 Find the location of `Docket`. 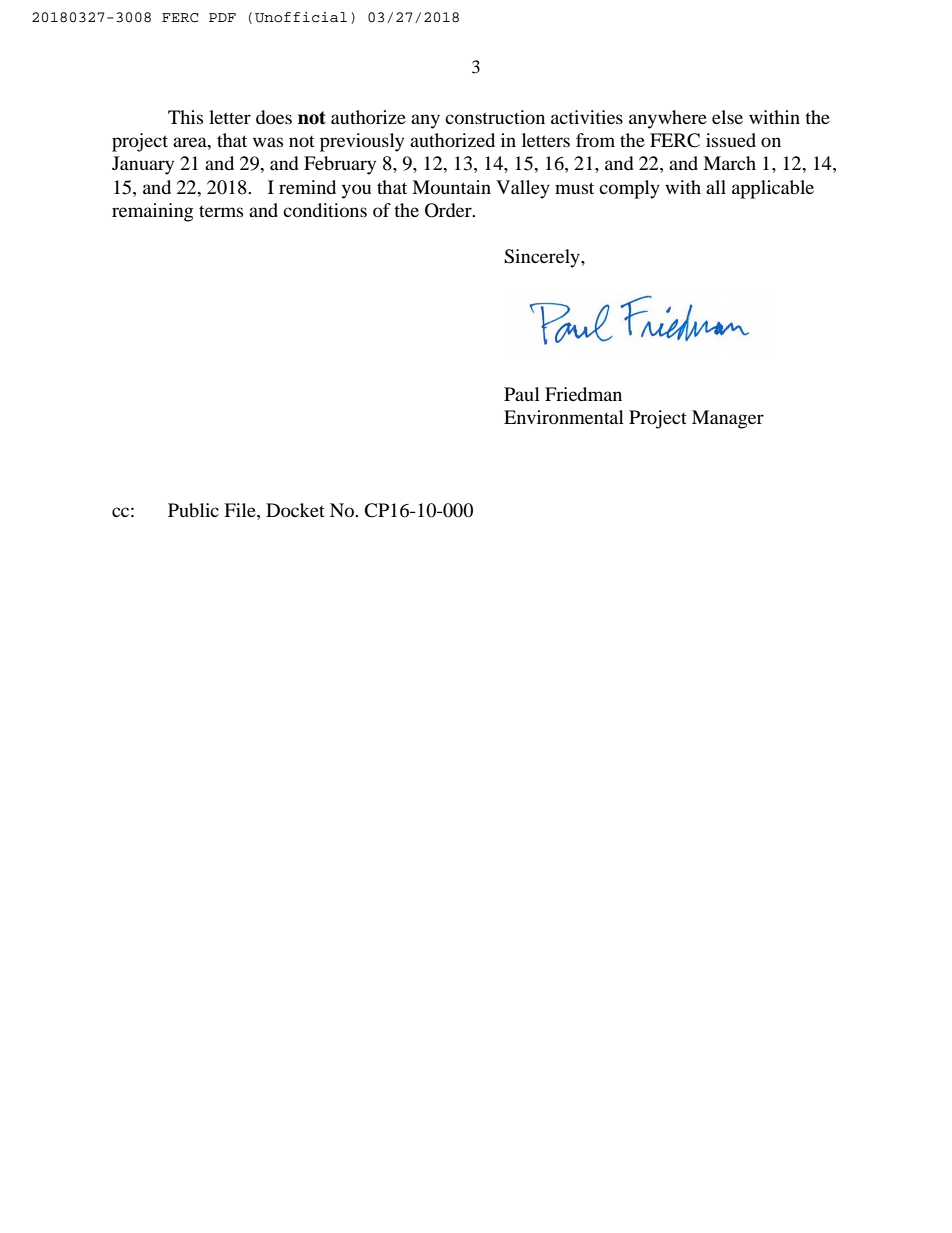

Docket is located at coordinates (295, 510).
